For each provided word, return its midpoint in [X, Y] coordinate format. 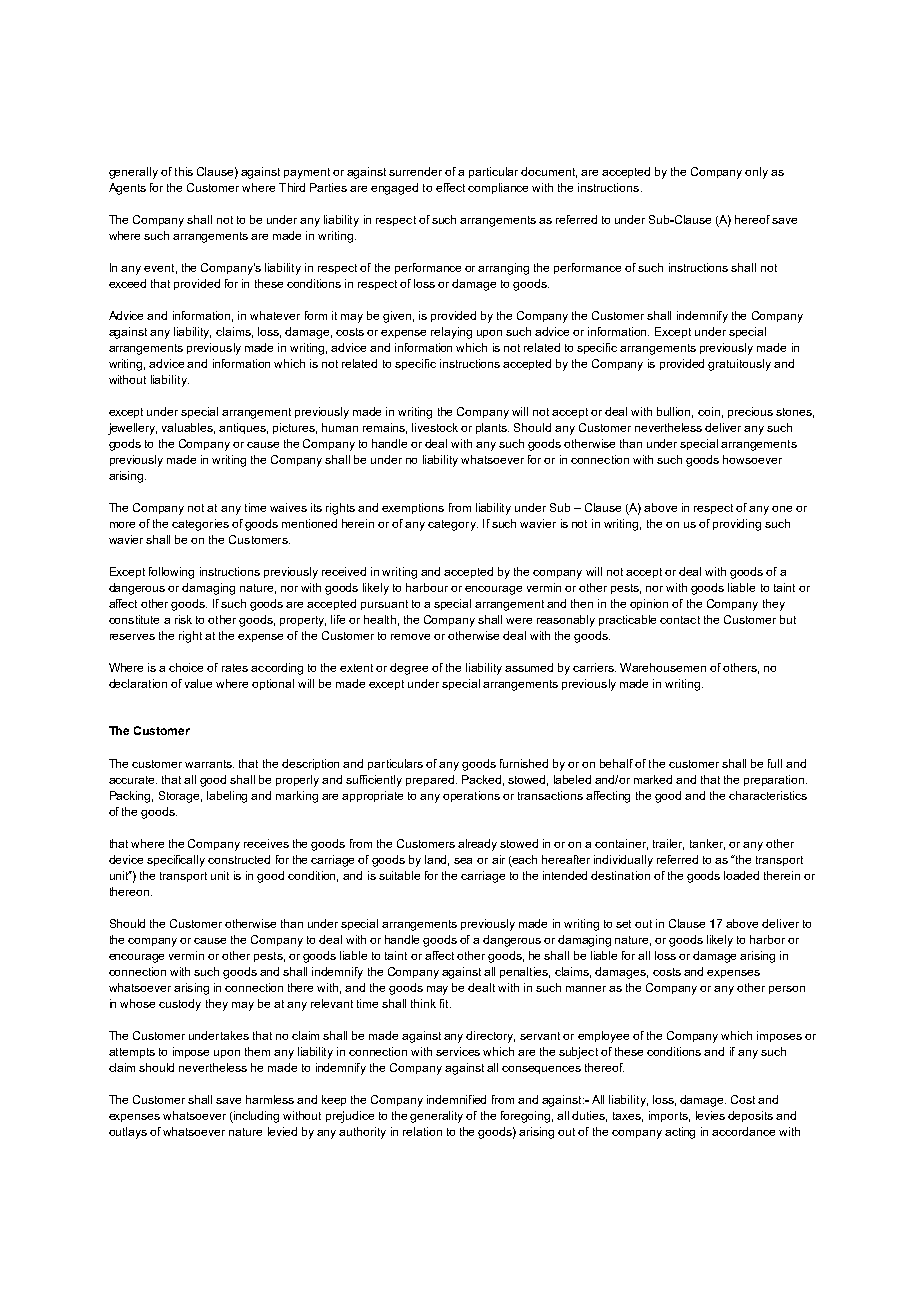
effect [450, 187]
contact [680, 620]
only [756, 173]
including [255, 1117]
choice [186, 667]
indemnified [456, 1099]
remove [410, 637]
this [184, 171]
